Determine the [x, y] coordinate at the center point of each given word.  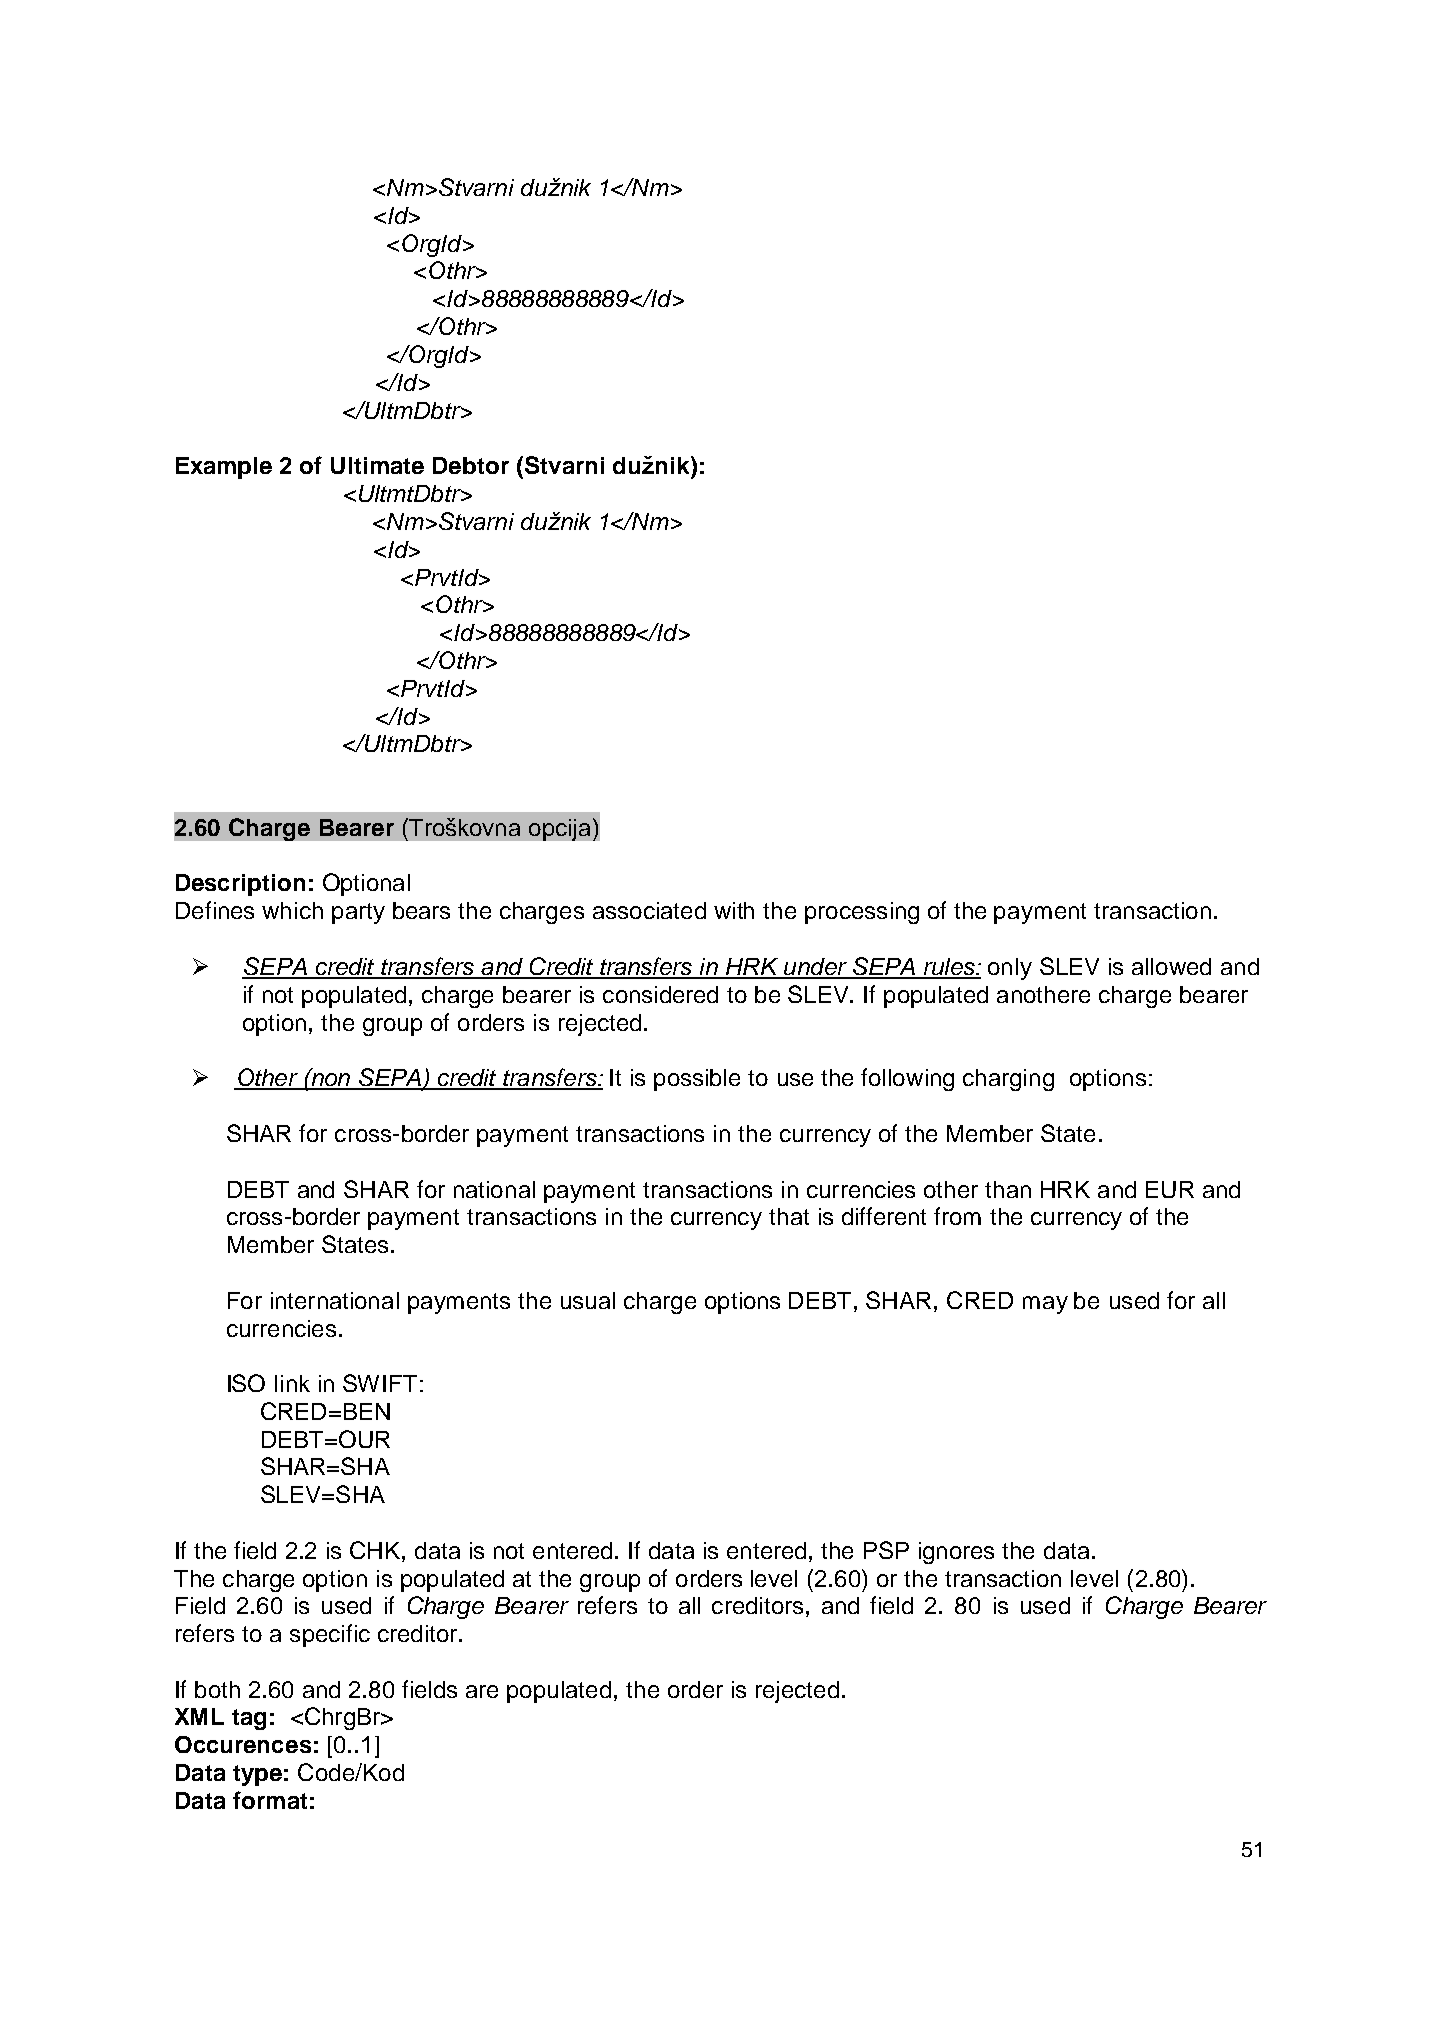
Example [224, 468]
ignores [956, 1553]
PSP [886, 1550]
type [257, 1775]
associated [649, 910]
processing [862, 913]
